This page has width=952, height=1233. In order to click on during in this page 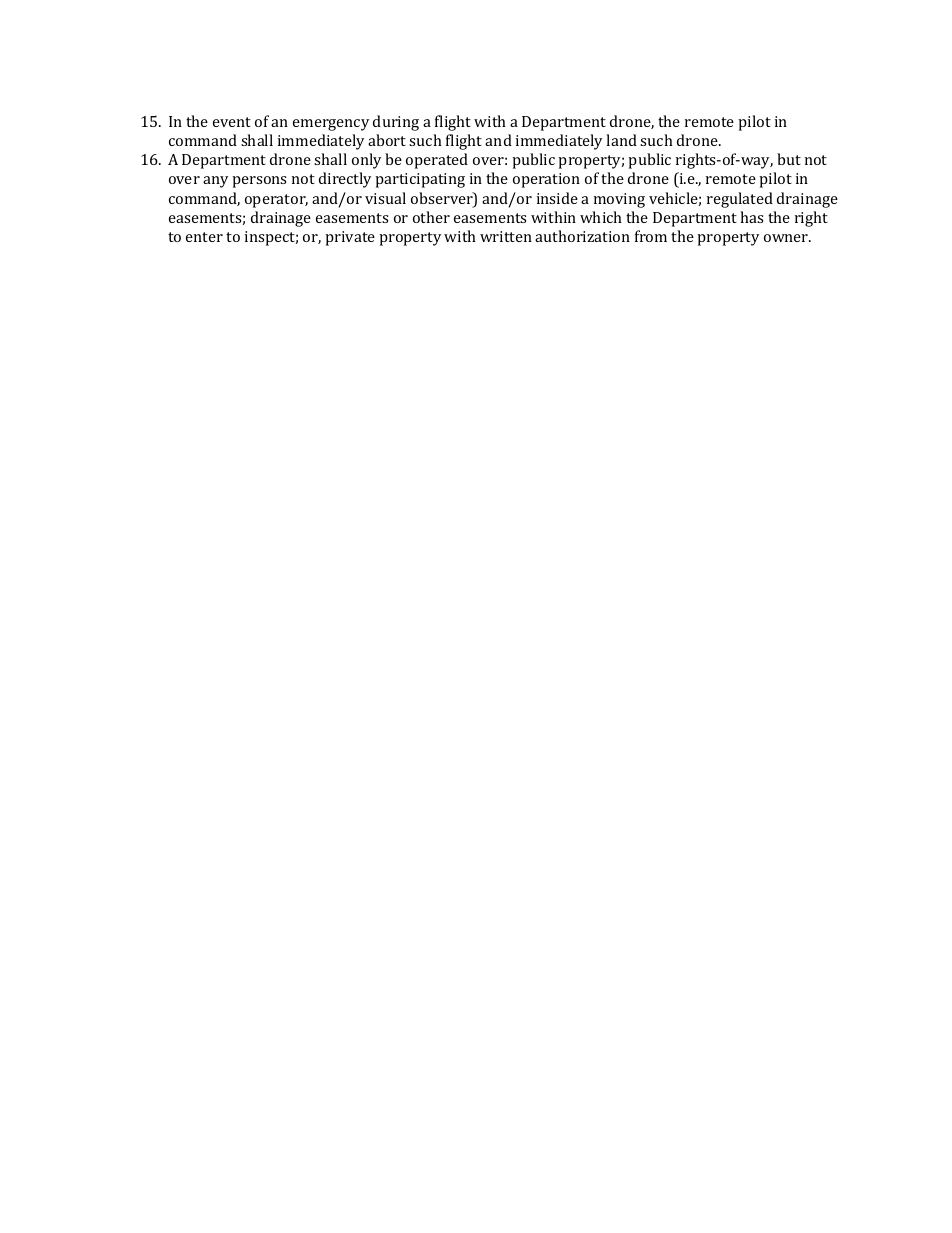, I will do `click(396, 123)`.
